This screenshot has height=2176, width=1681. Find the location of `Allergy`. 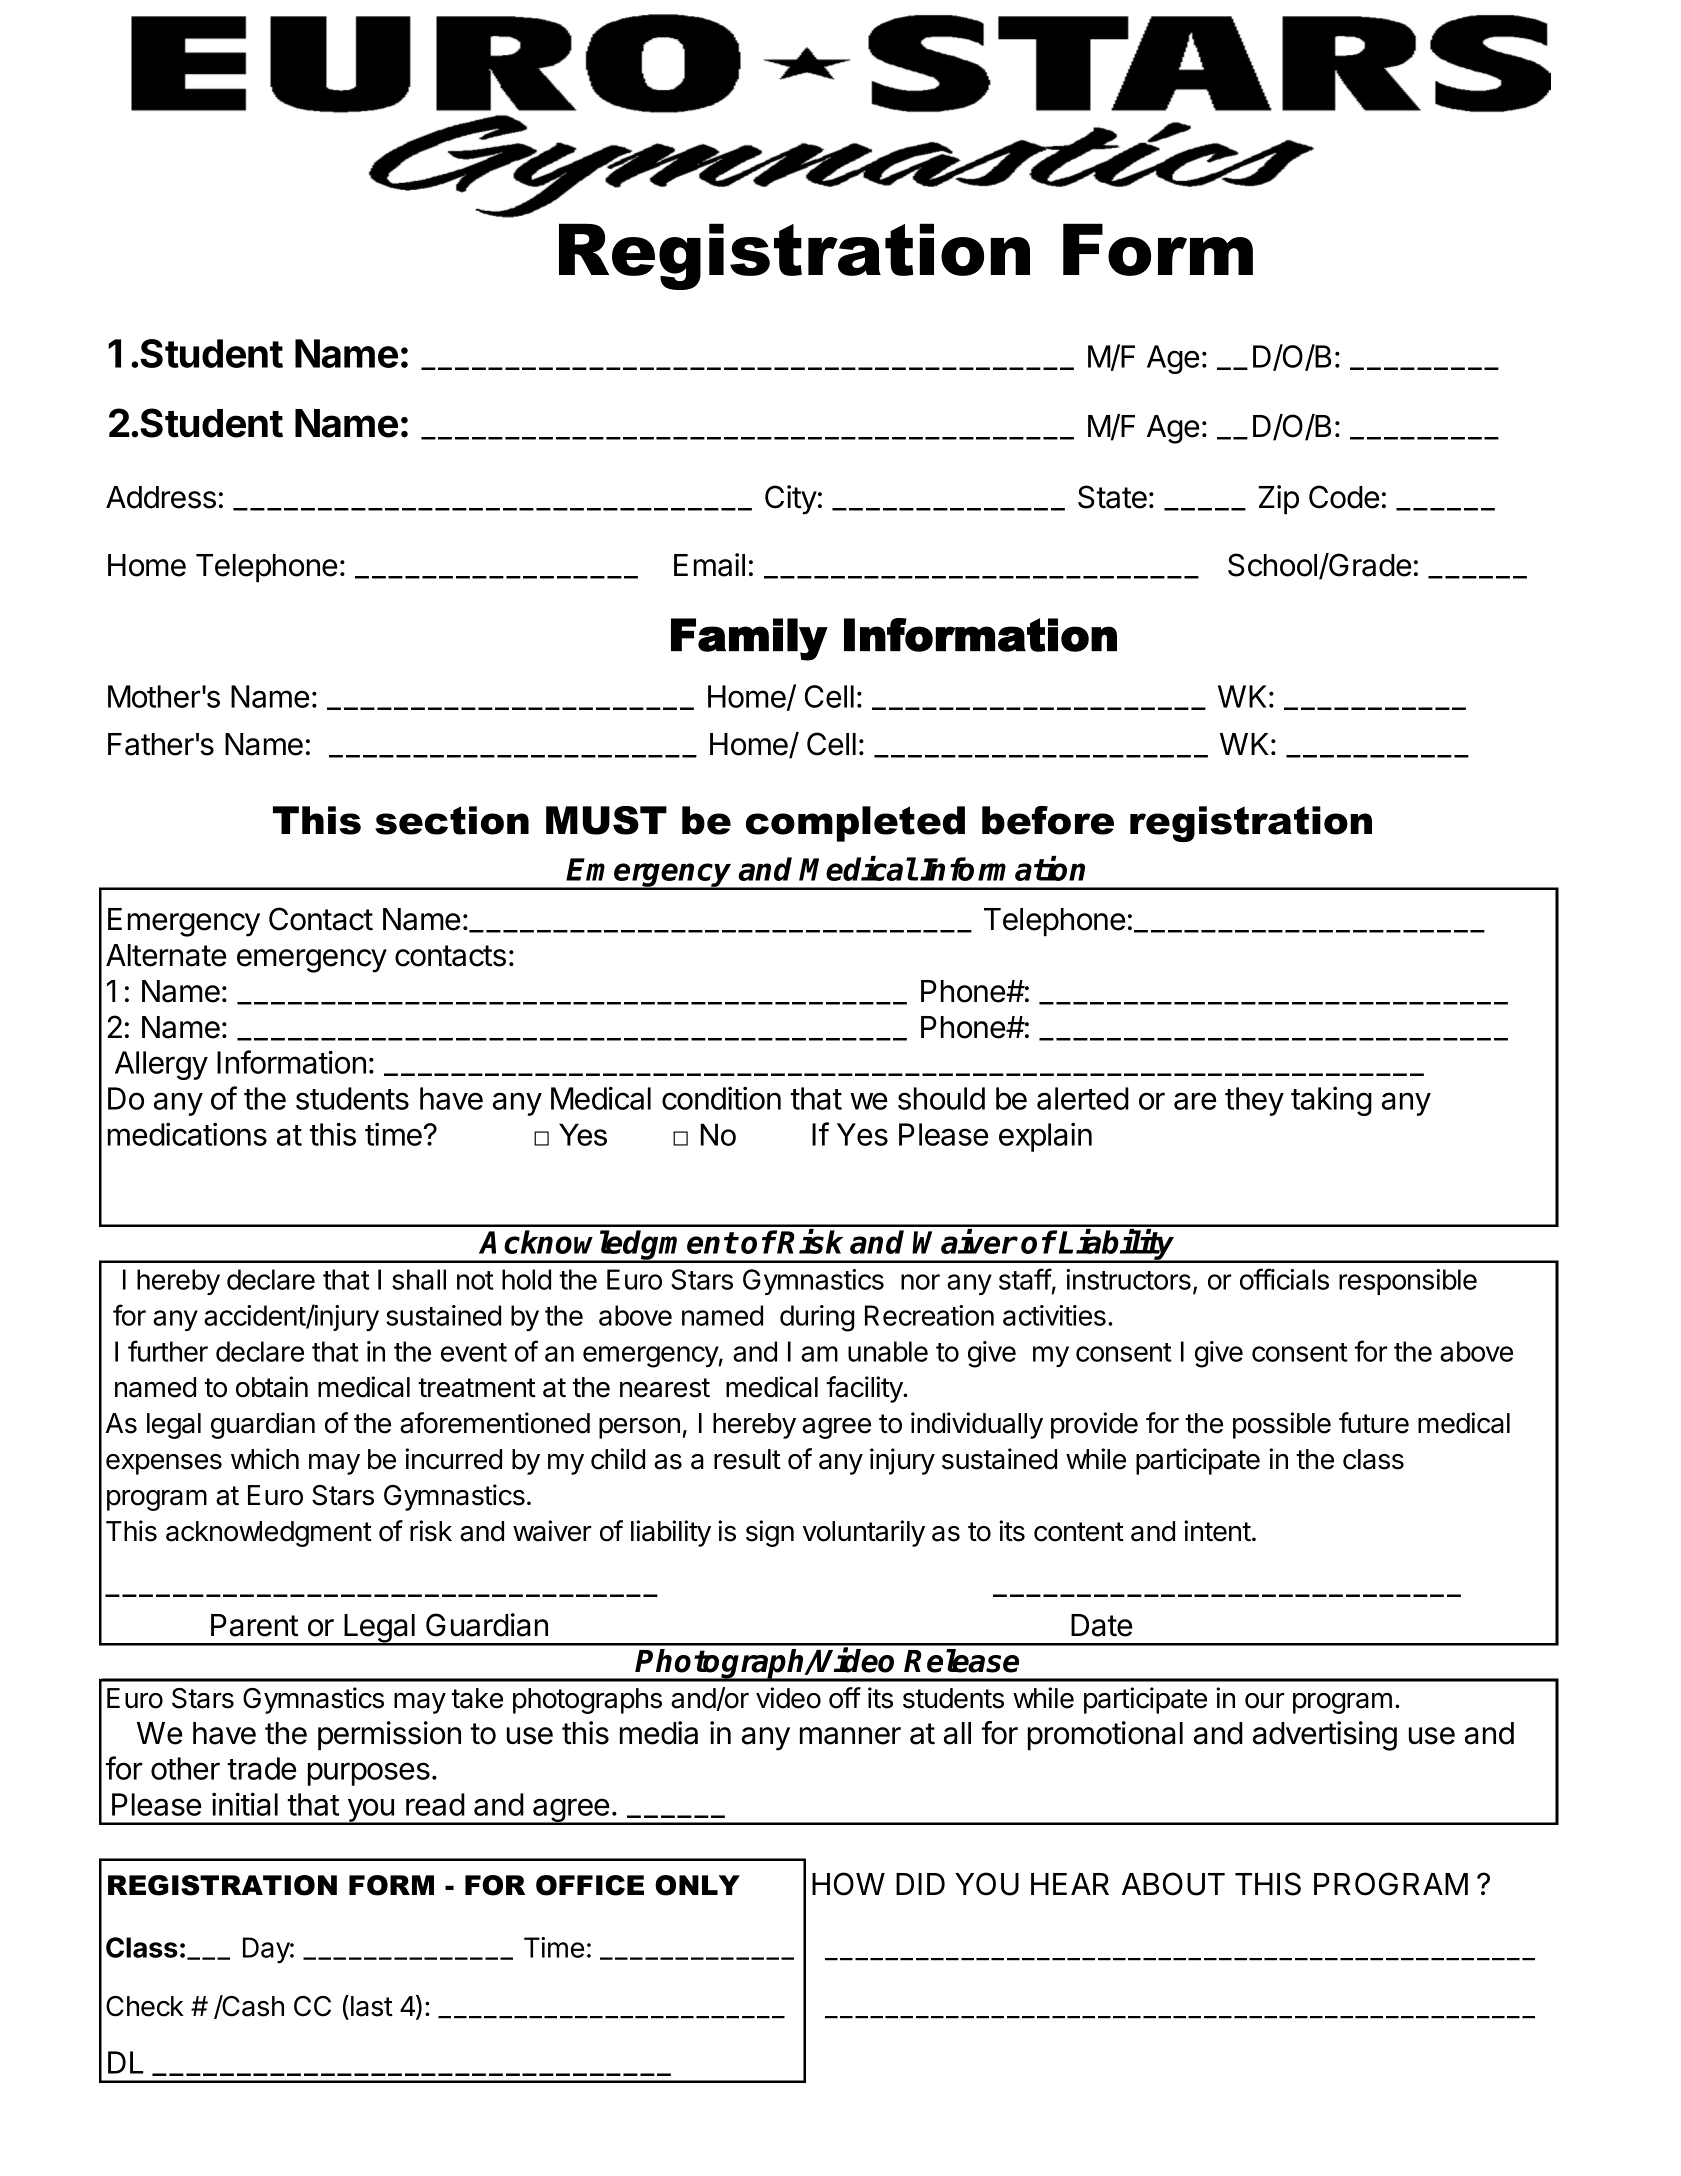

Allergy is located at coordinates (161, 1065).
